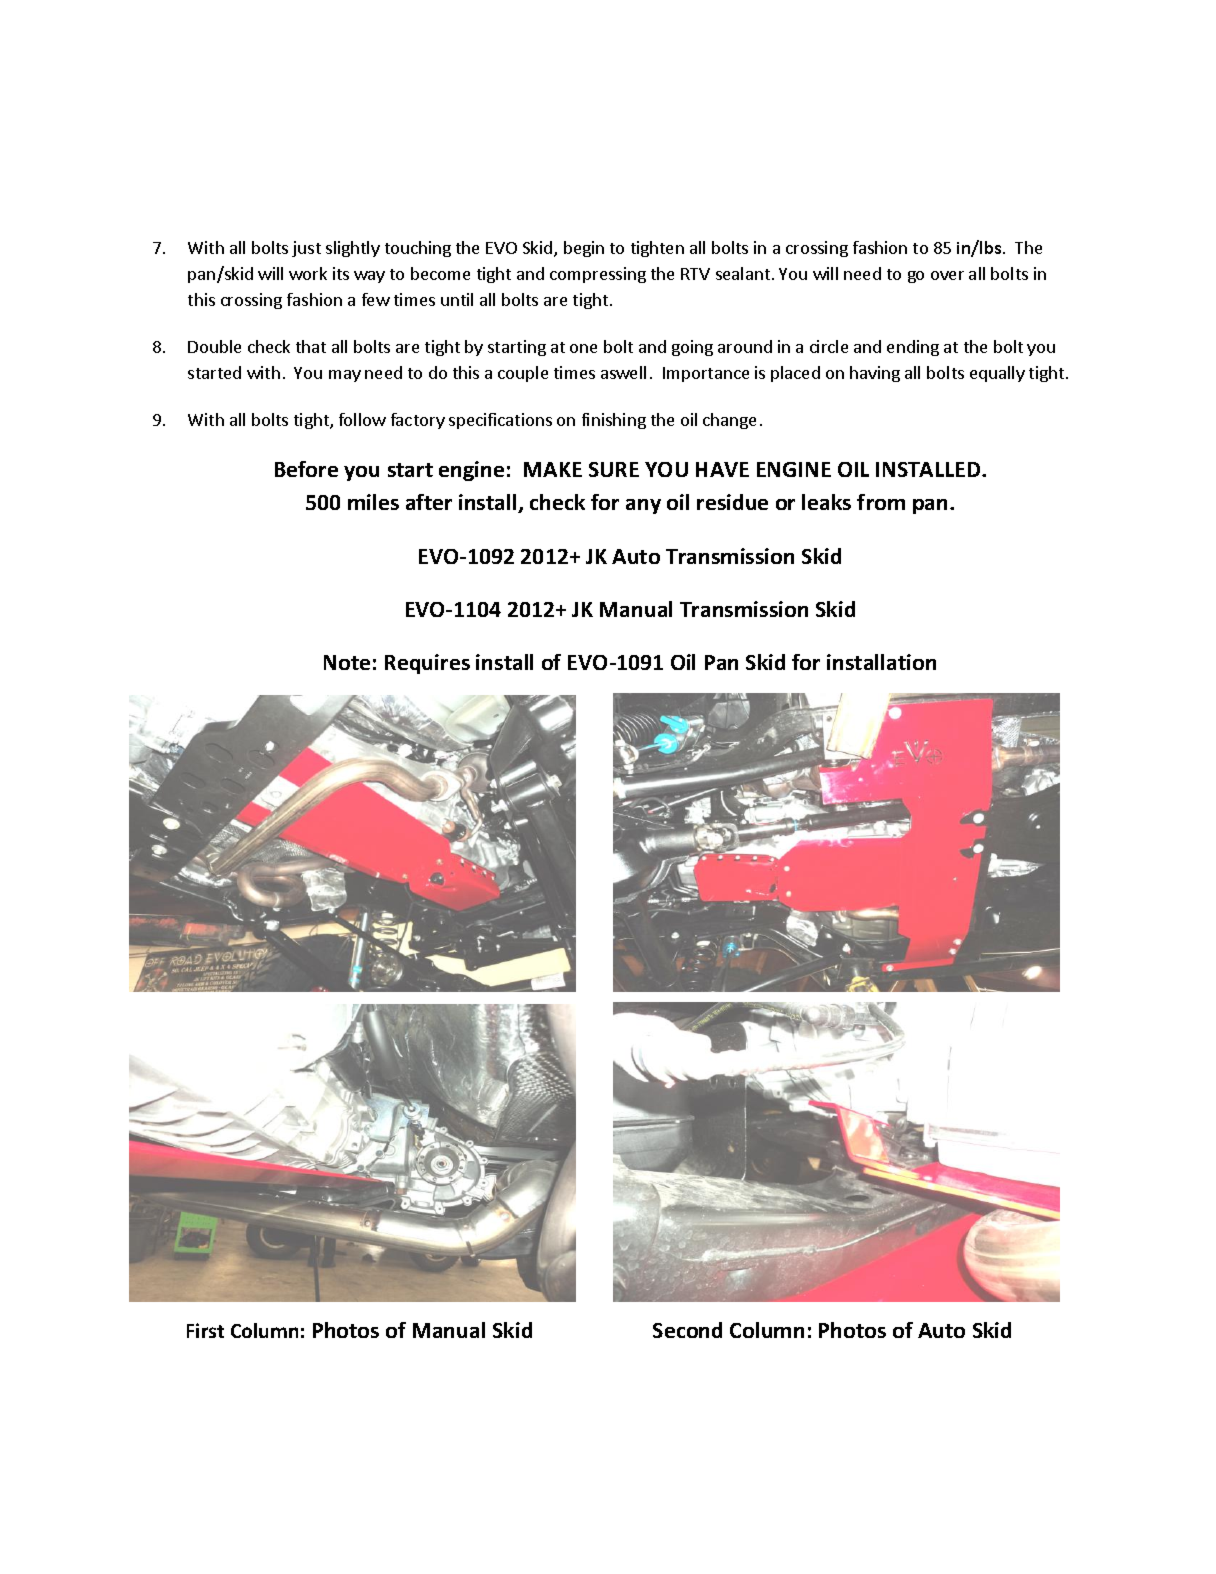 The height and width of the page is (1574, 1216). What do you see at coordinates (947, 275) in the page?
I see `over` at bounding box center [947, 275].
